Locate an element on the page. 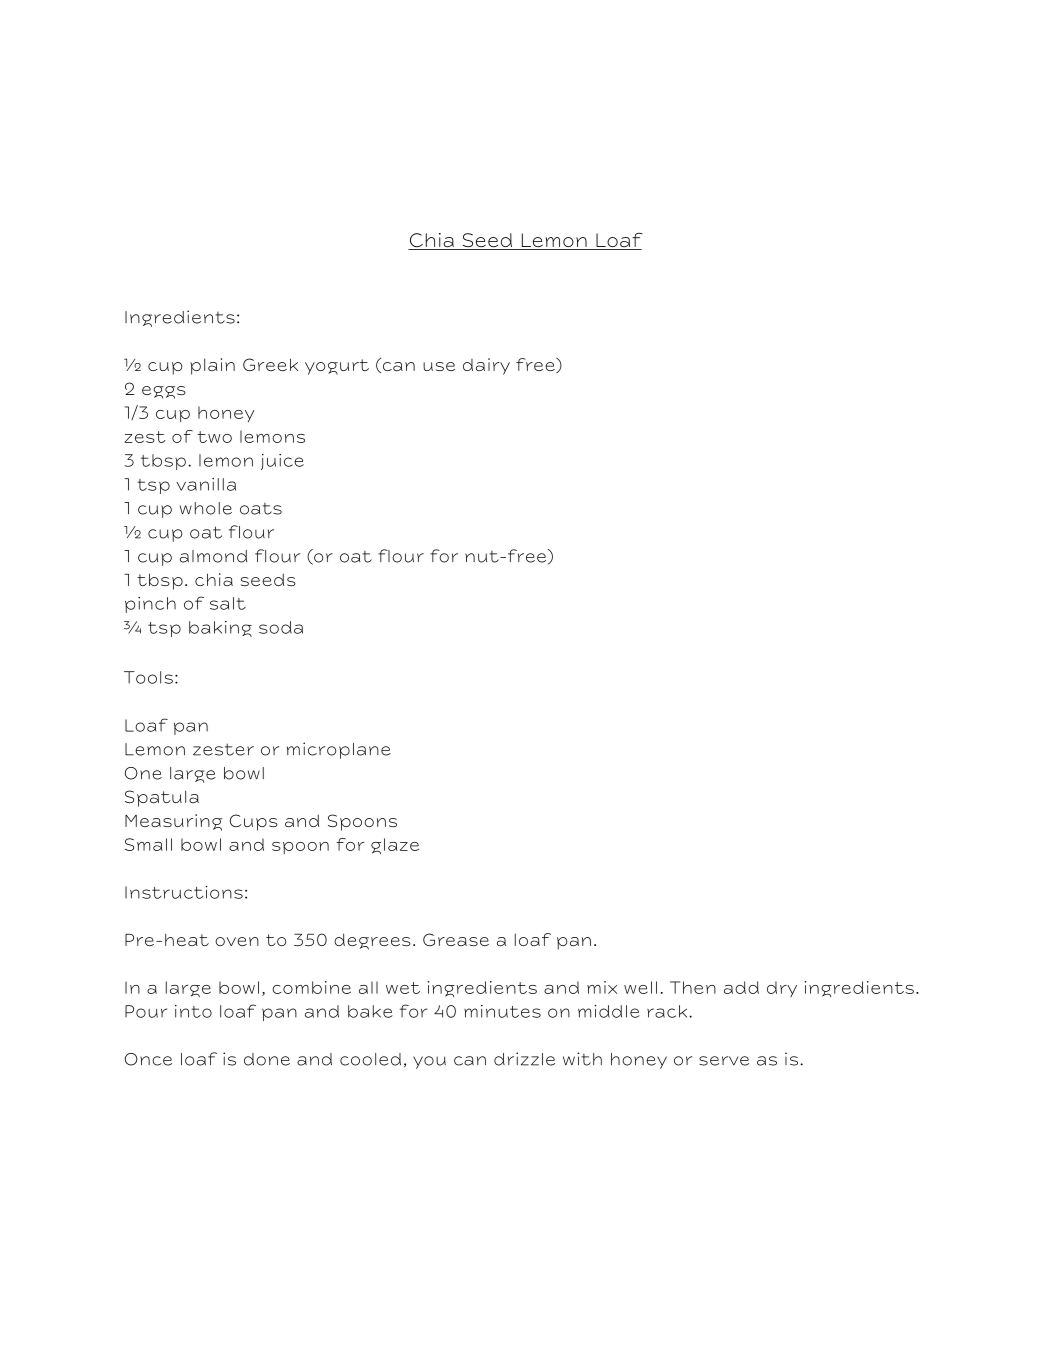  Instructions is located at coordinates (184, 892).
